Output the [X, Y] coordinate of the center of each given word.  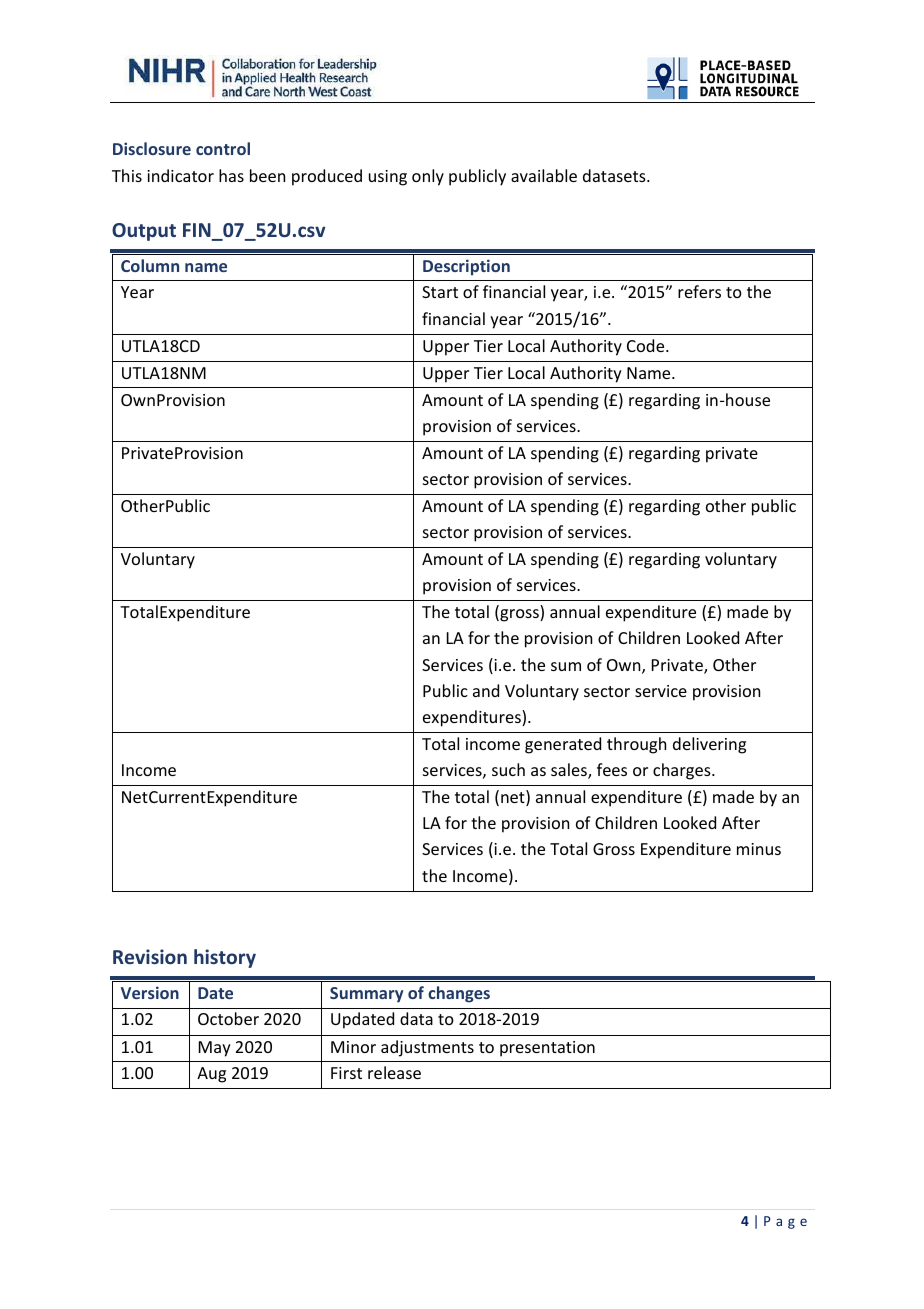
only [428, 177]
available [544, 175]
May [215, 1049]
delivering [709, 745]
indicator [180, 175]
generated [563, 745]
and [486, 690]
